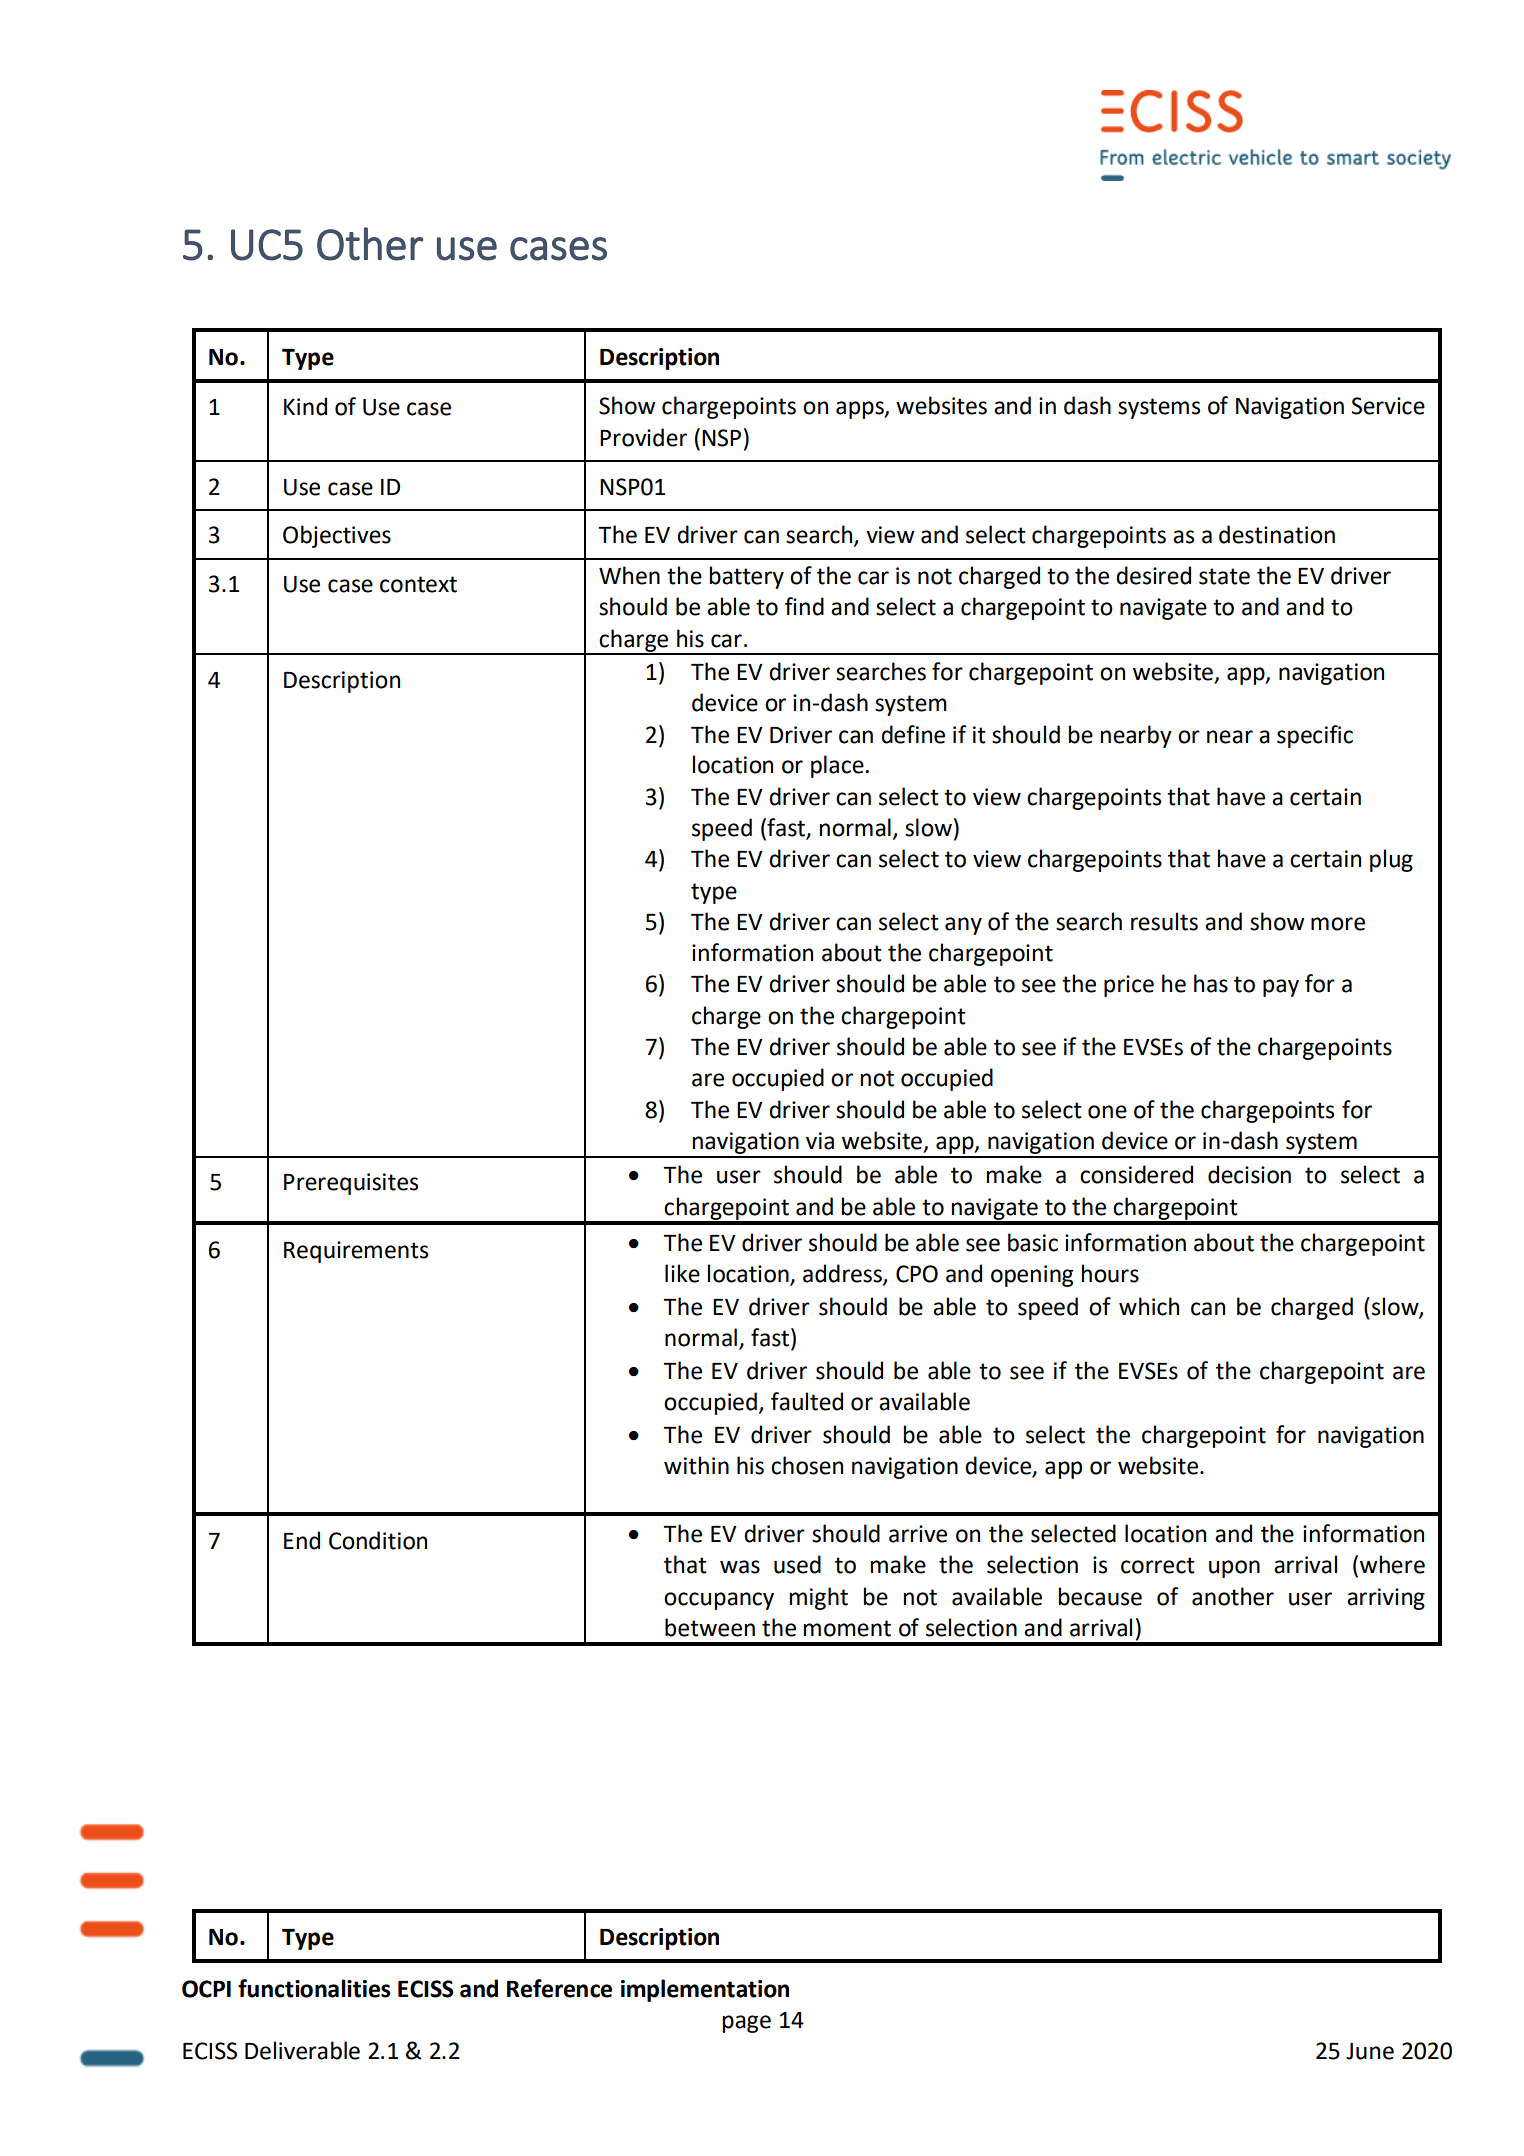 This screenshot has width=1524, height=2156. Describe the element at coordinates (746, 577) in the screenshot. I see `battery` at that location.
